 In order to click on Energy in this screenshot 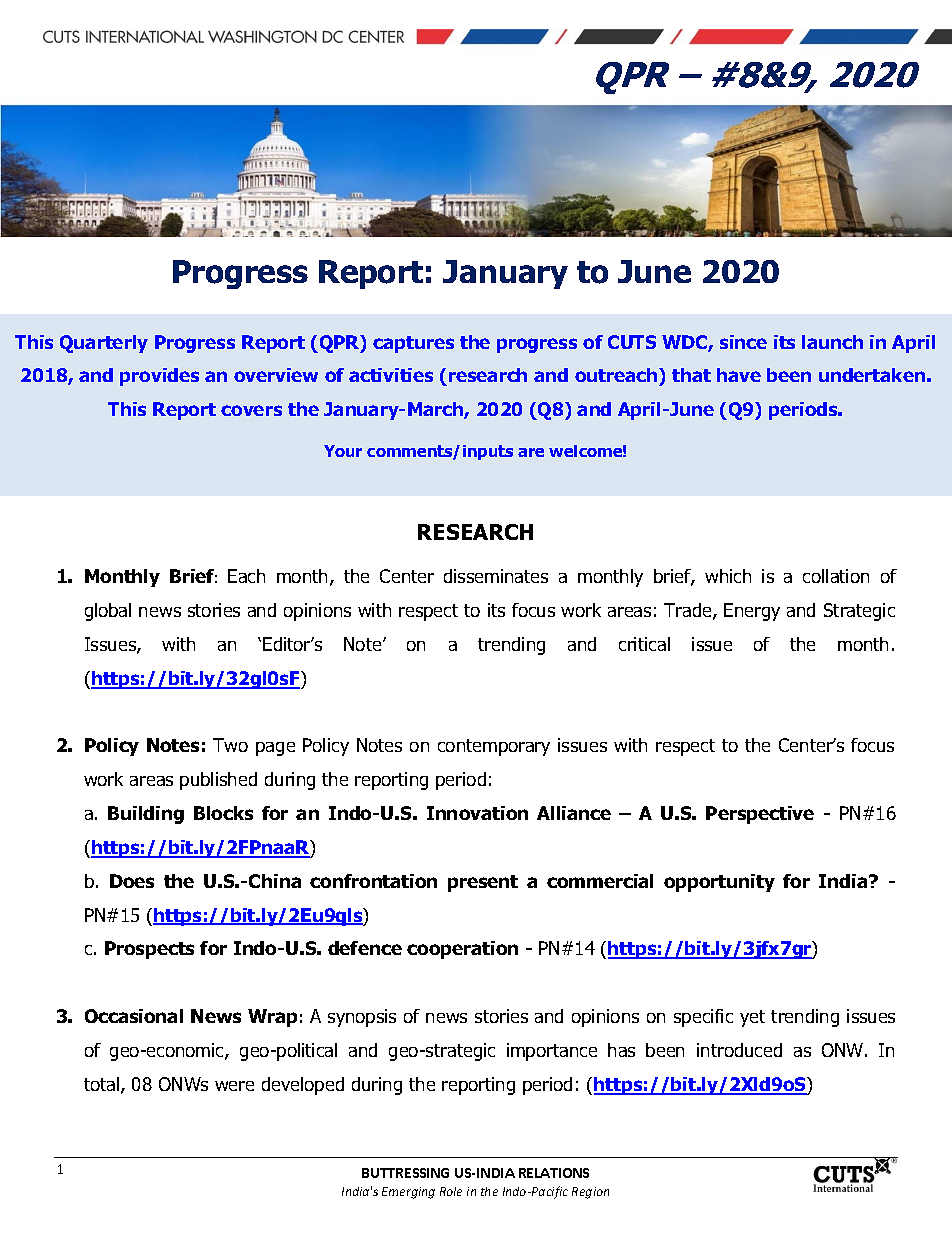, I will do `click(752, 612)`.
